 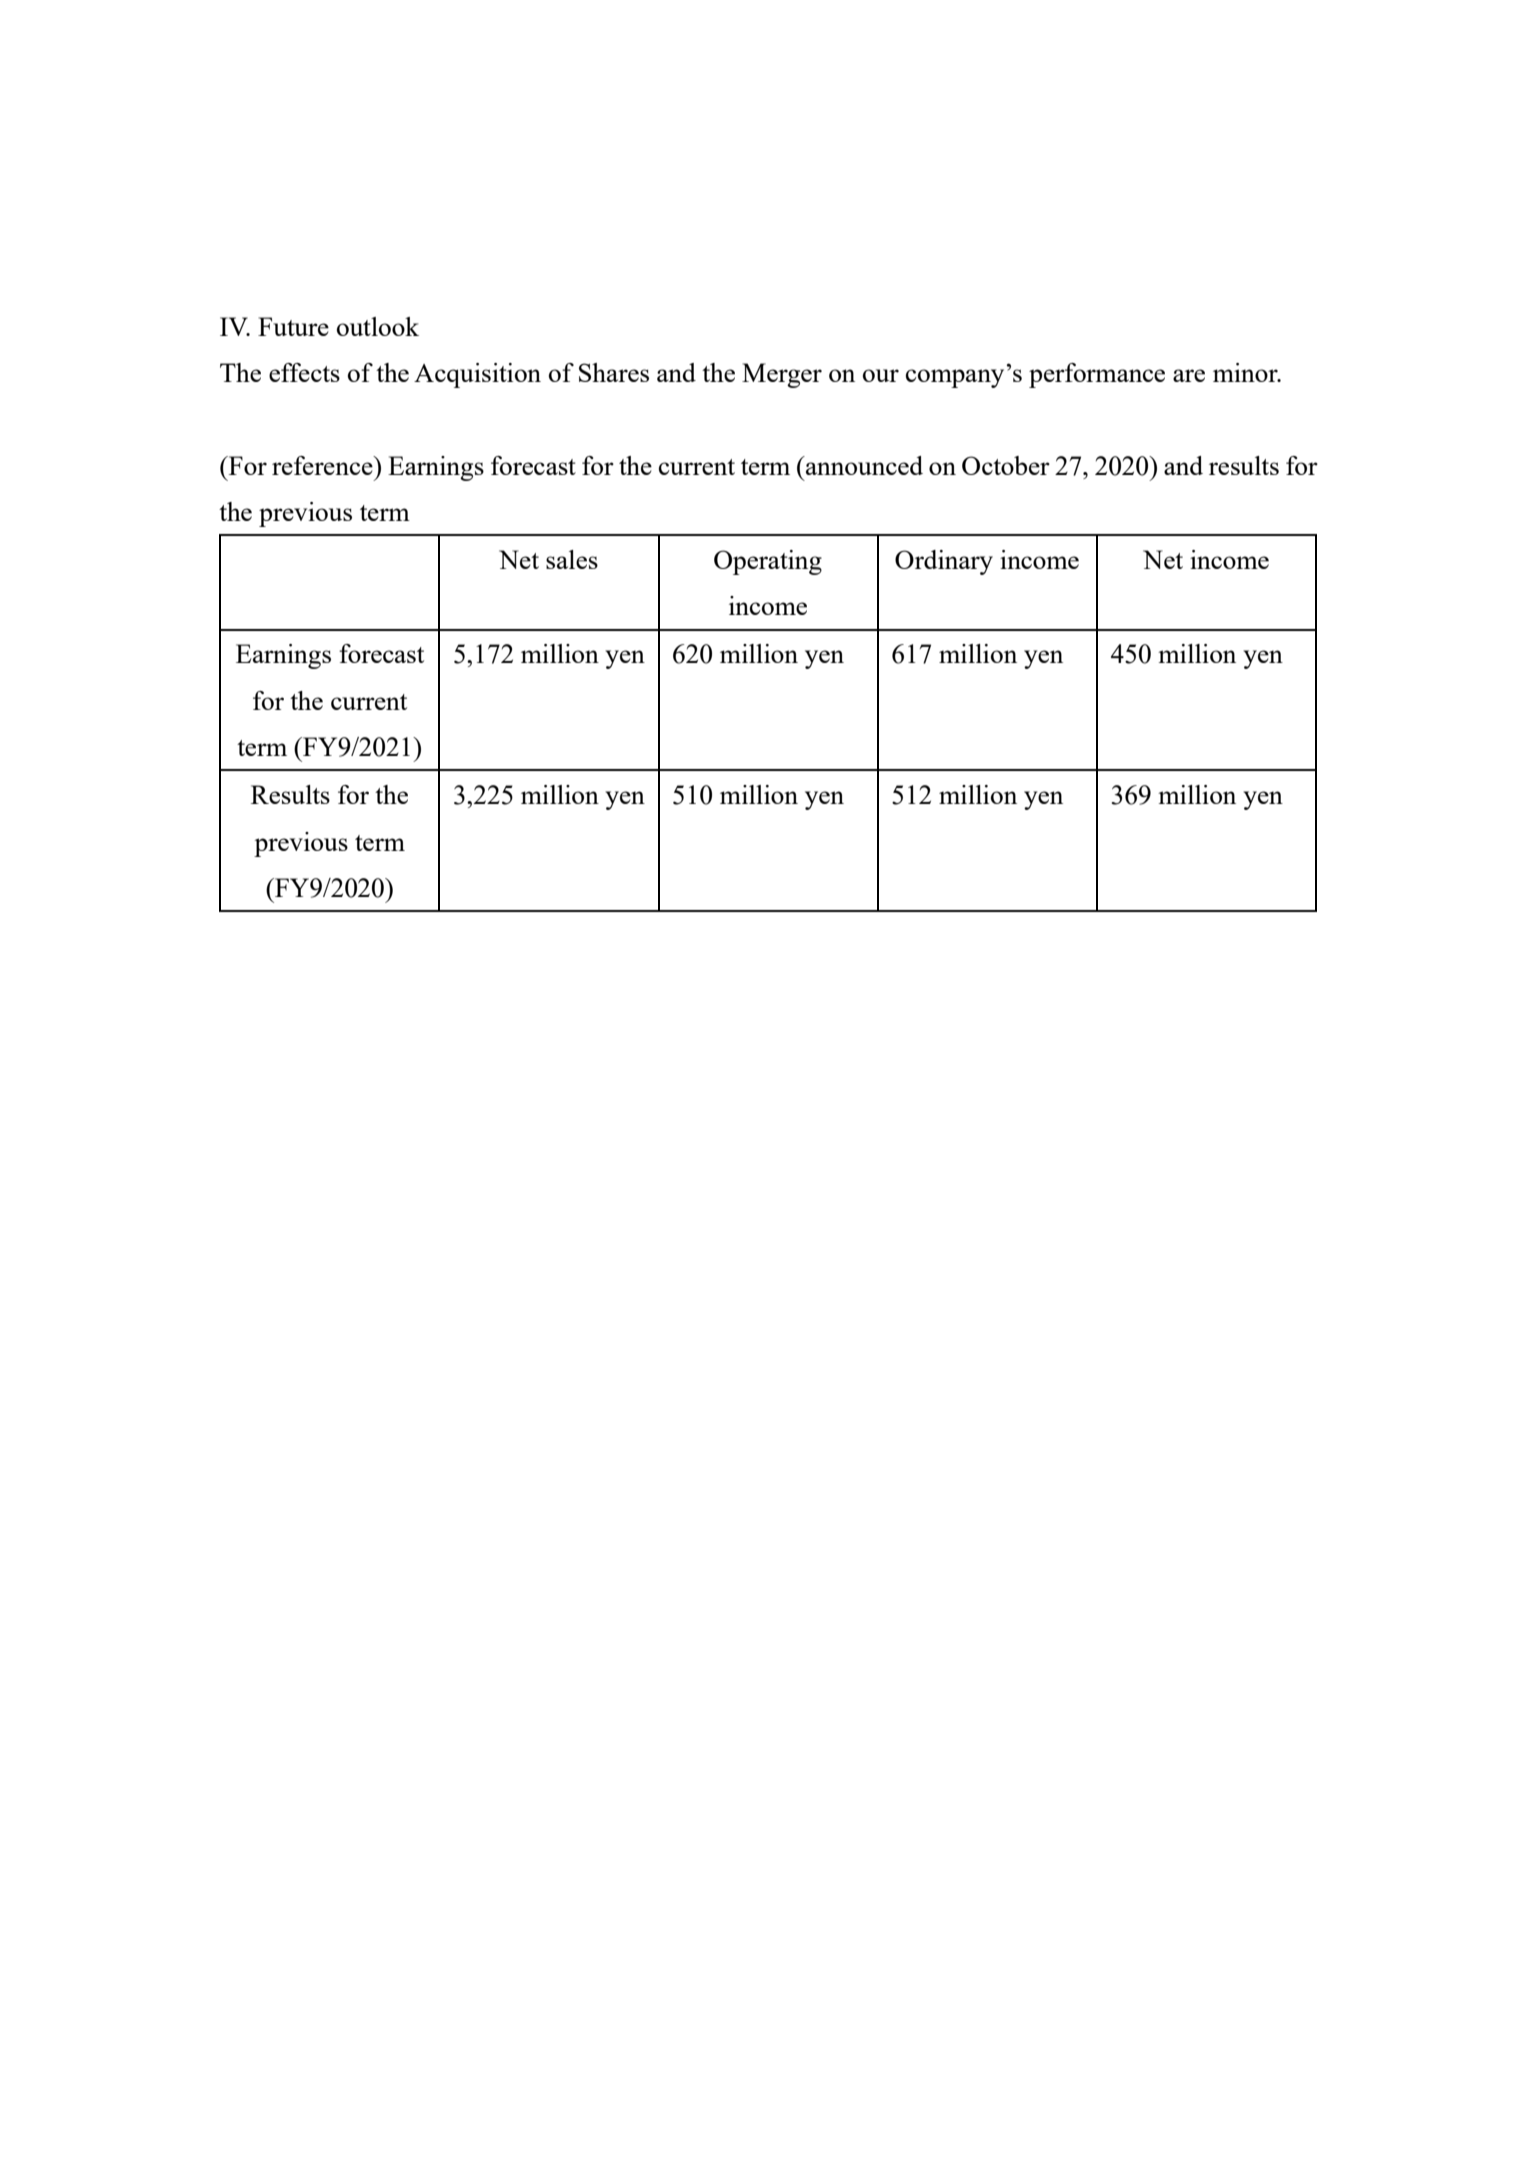 What do you see at coordinates (572, 559) in the image?
I see `sales` at bounding box center [572, 559].
